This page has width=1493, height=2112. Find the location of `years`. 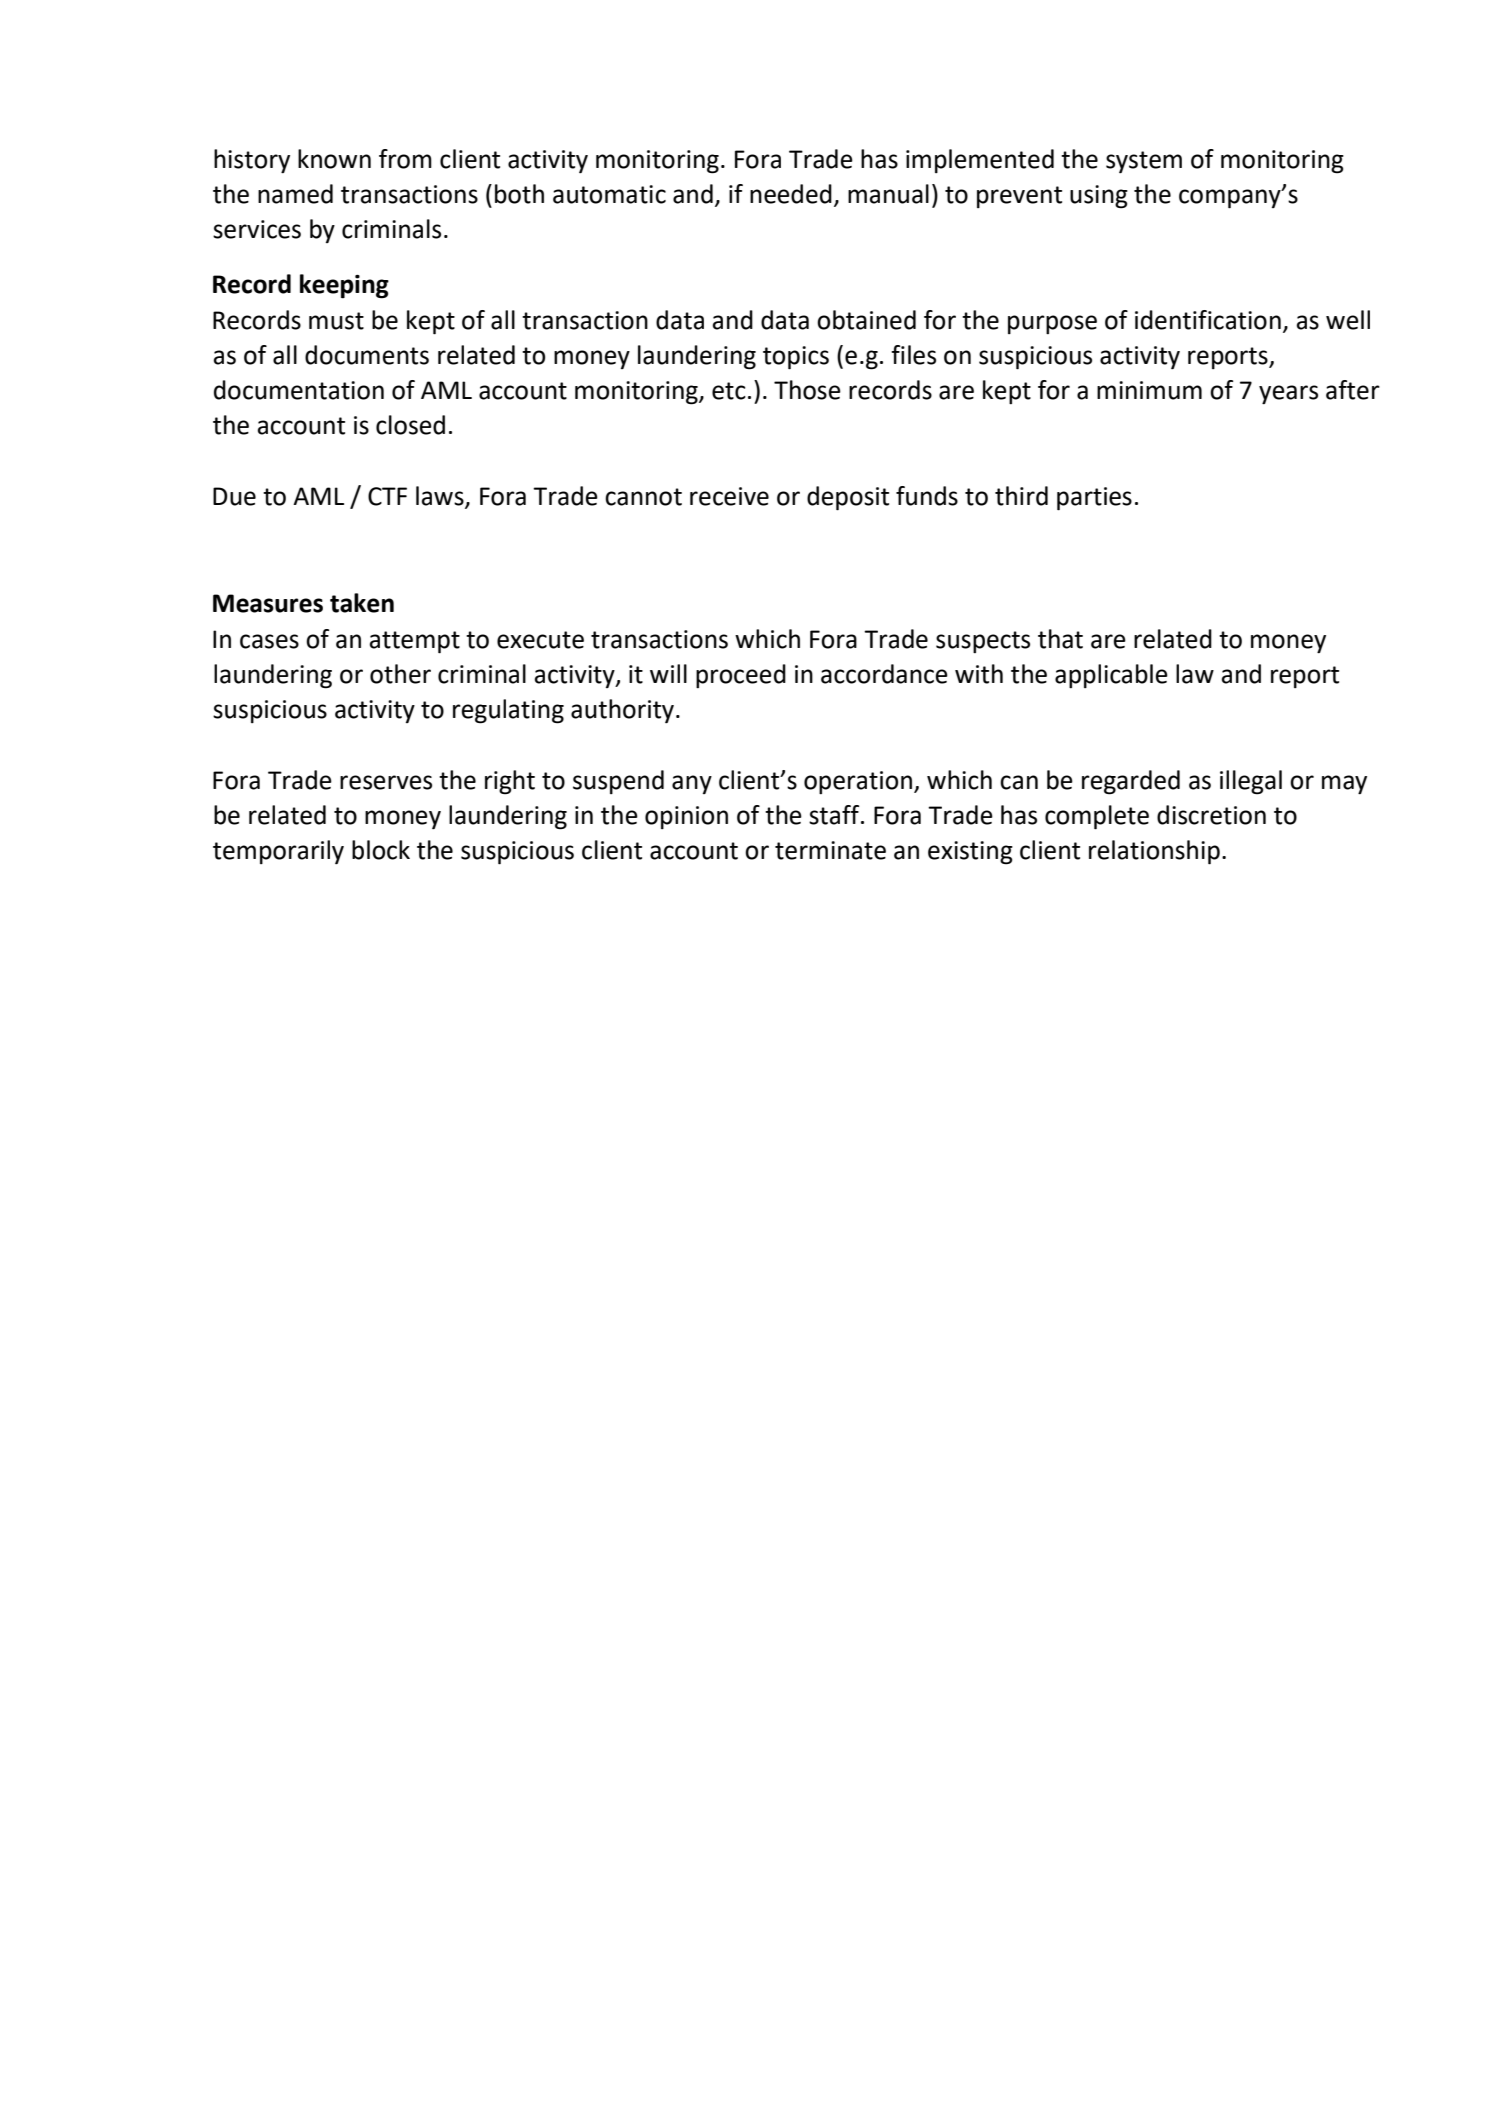

years is located at coordinates (1288, 394).
